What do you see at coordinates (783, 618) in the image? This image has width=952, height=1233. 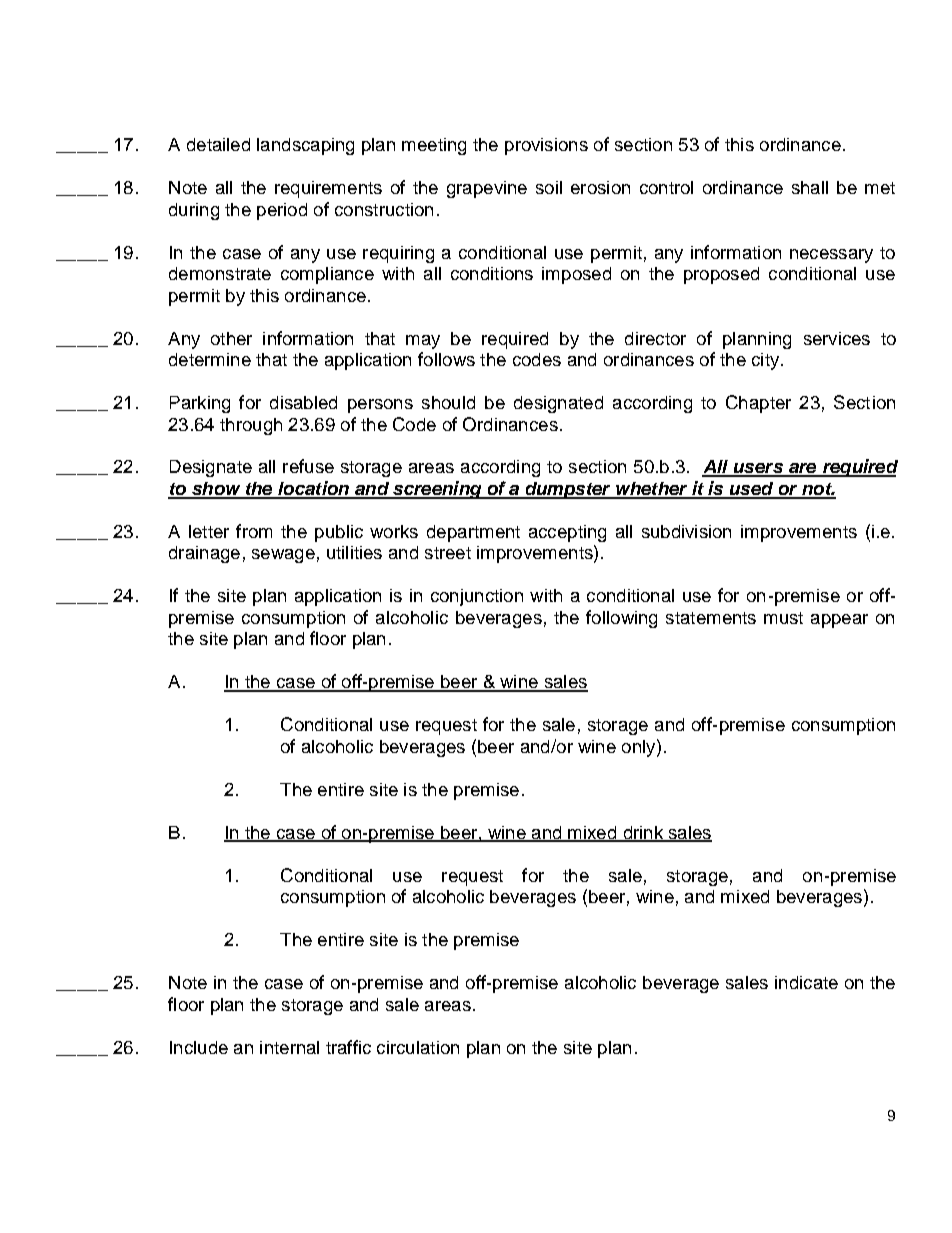 I see `must` at bounding box center [783, 618].
